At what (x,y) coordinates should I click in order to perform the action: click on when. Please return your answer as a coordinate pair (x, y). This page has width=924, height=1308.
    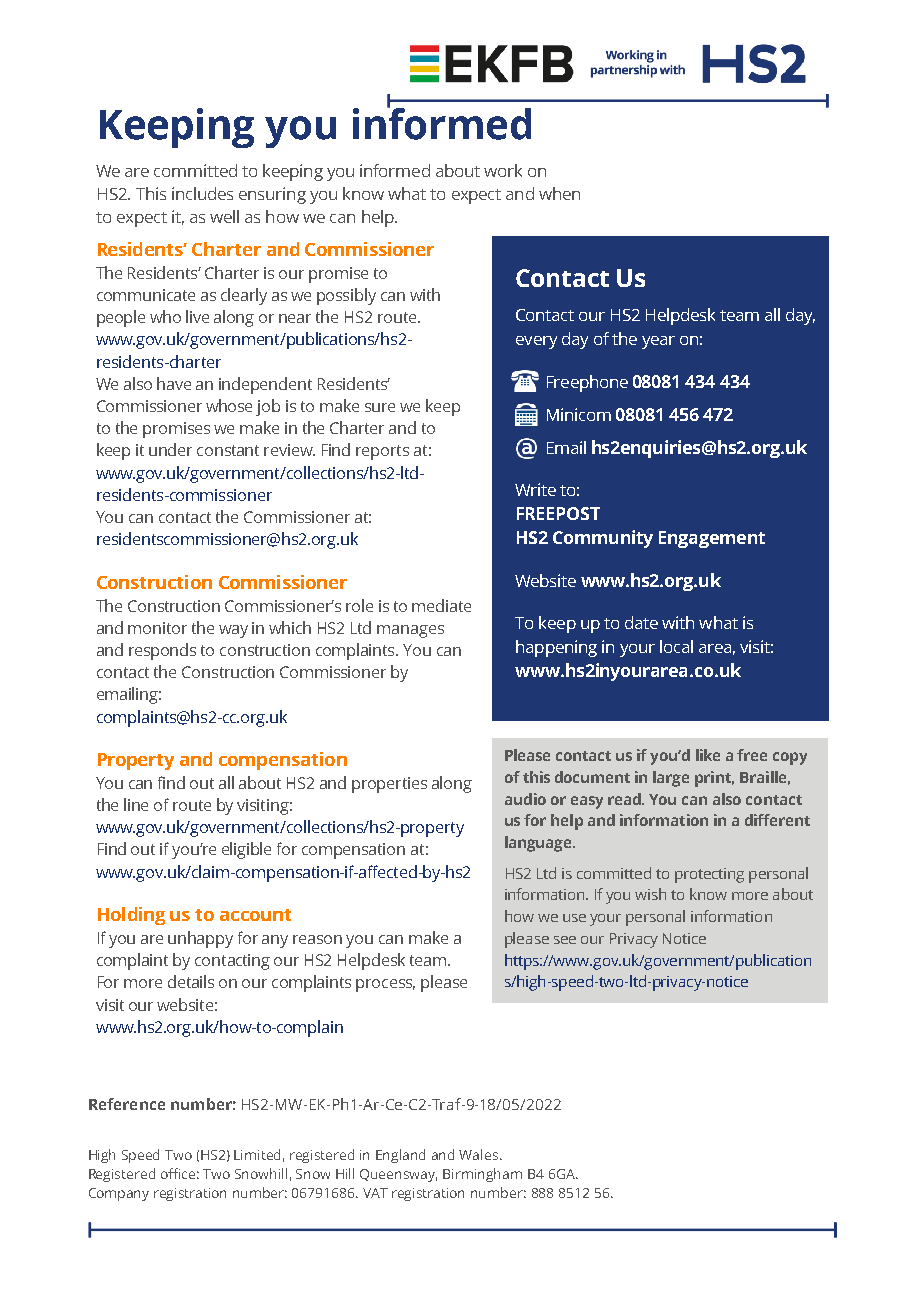
    Looking at the image, I should click on (559, 193).
